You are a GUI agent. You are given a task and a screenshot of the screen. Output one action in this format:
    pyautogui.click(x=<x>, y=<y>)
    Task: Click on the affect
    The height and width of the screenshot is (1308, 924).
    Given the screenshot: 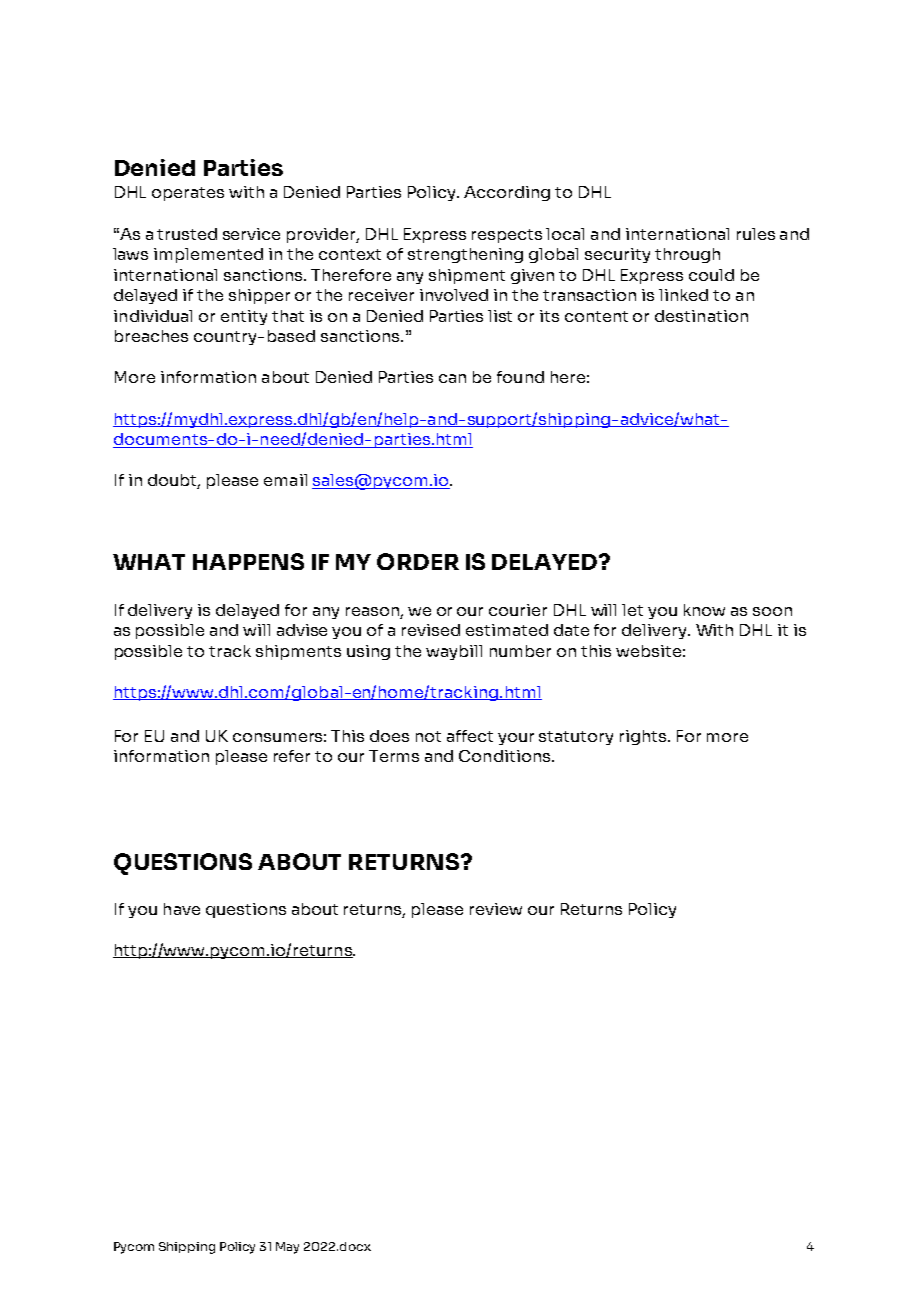 What is the action you would take?
    pyautogui.click(x=470, y=736)
